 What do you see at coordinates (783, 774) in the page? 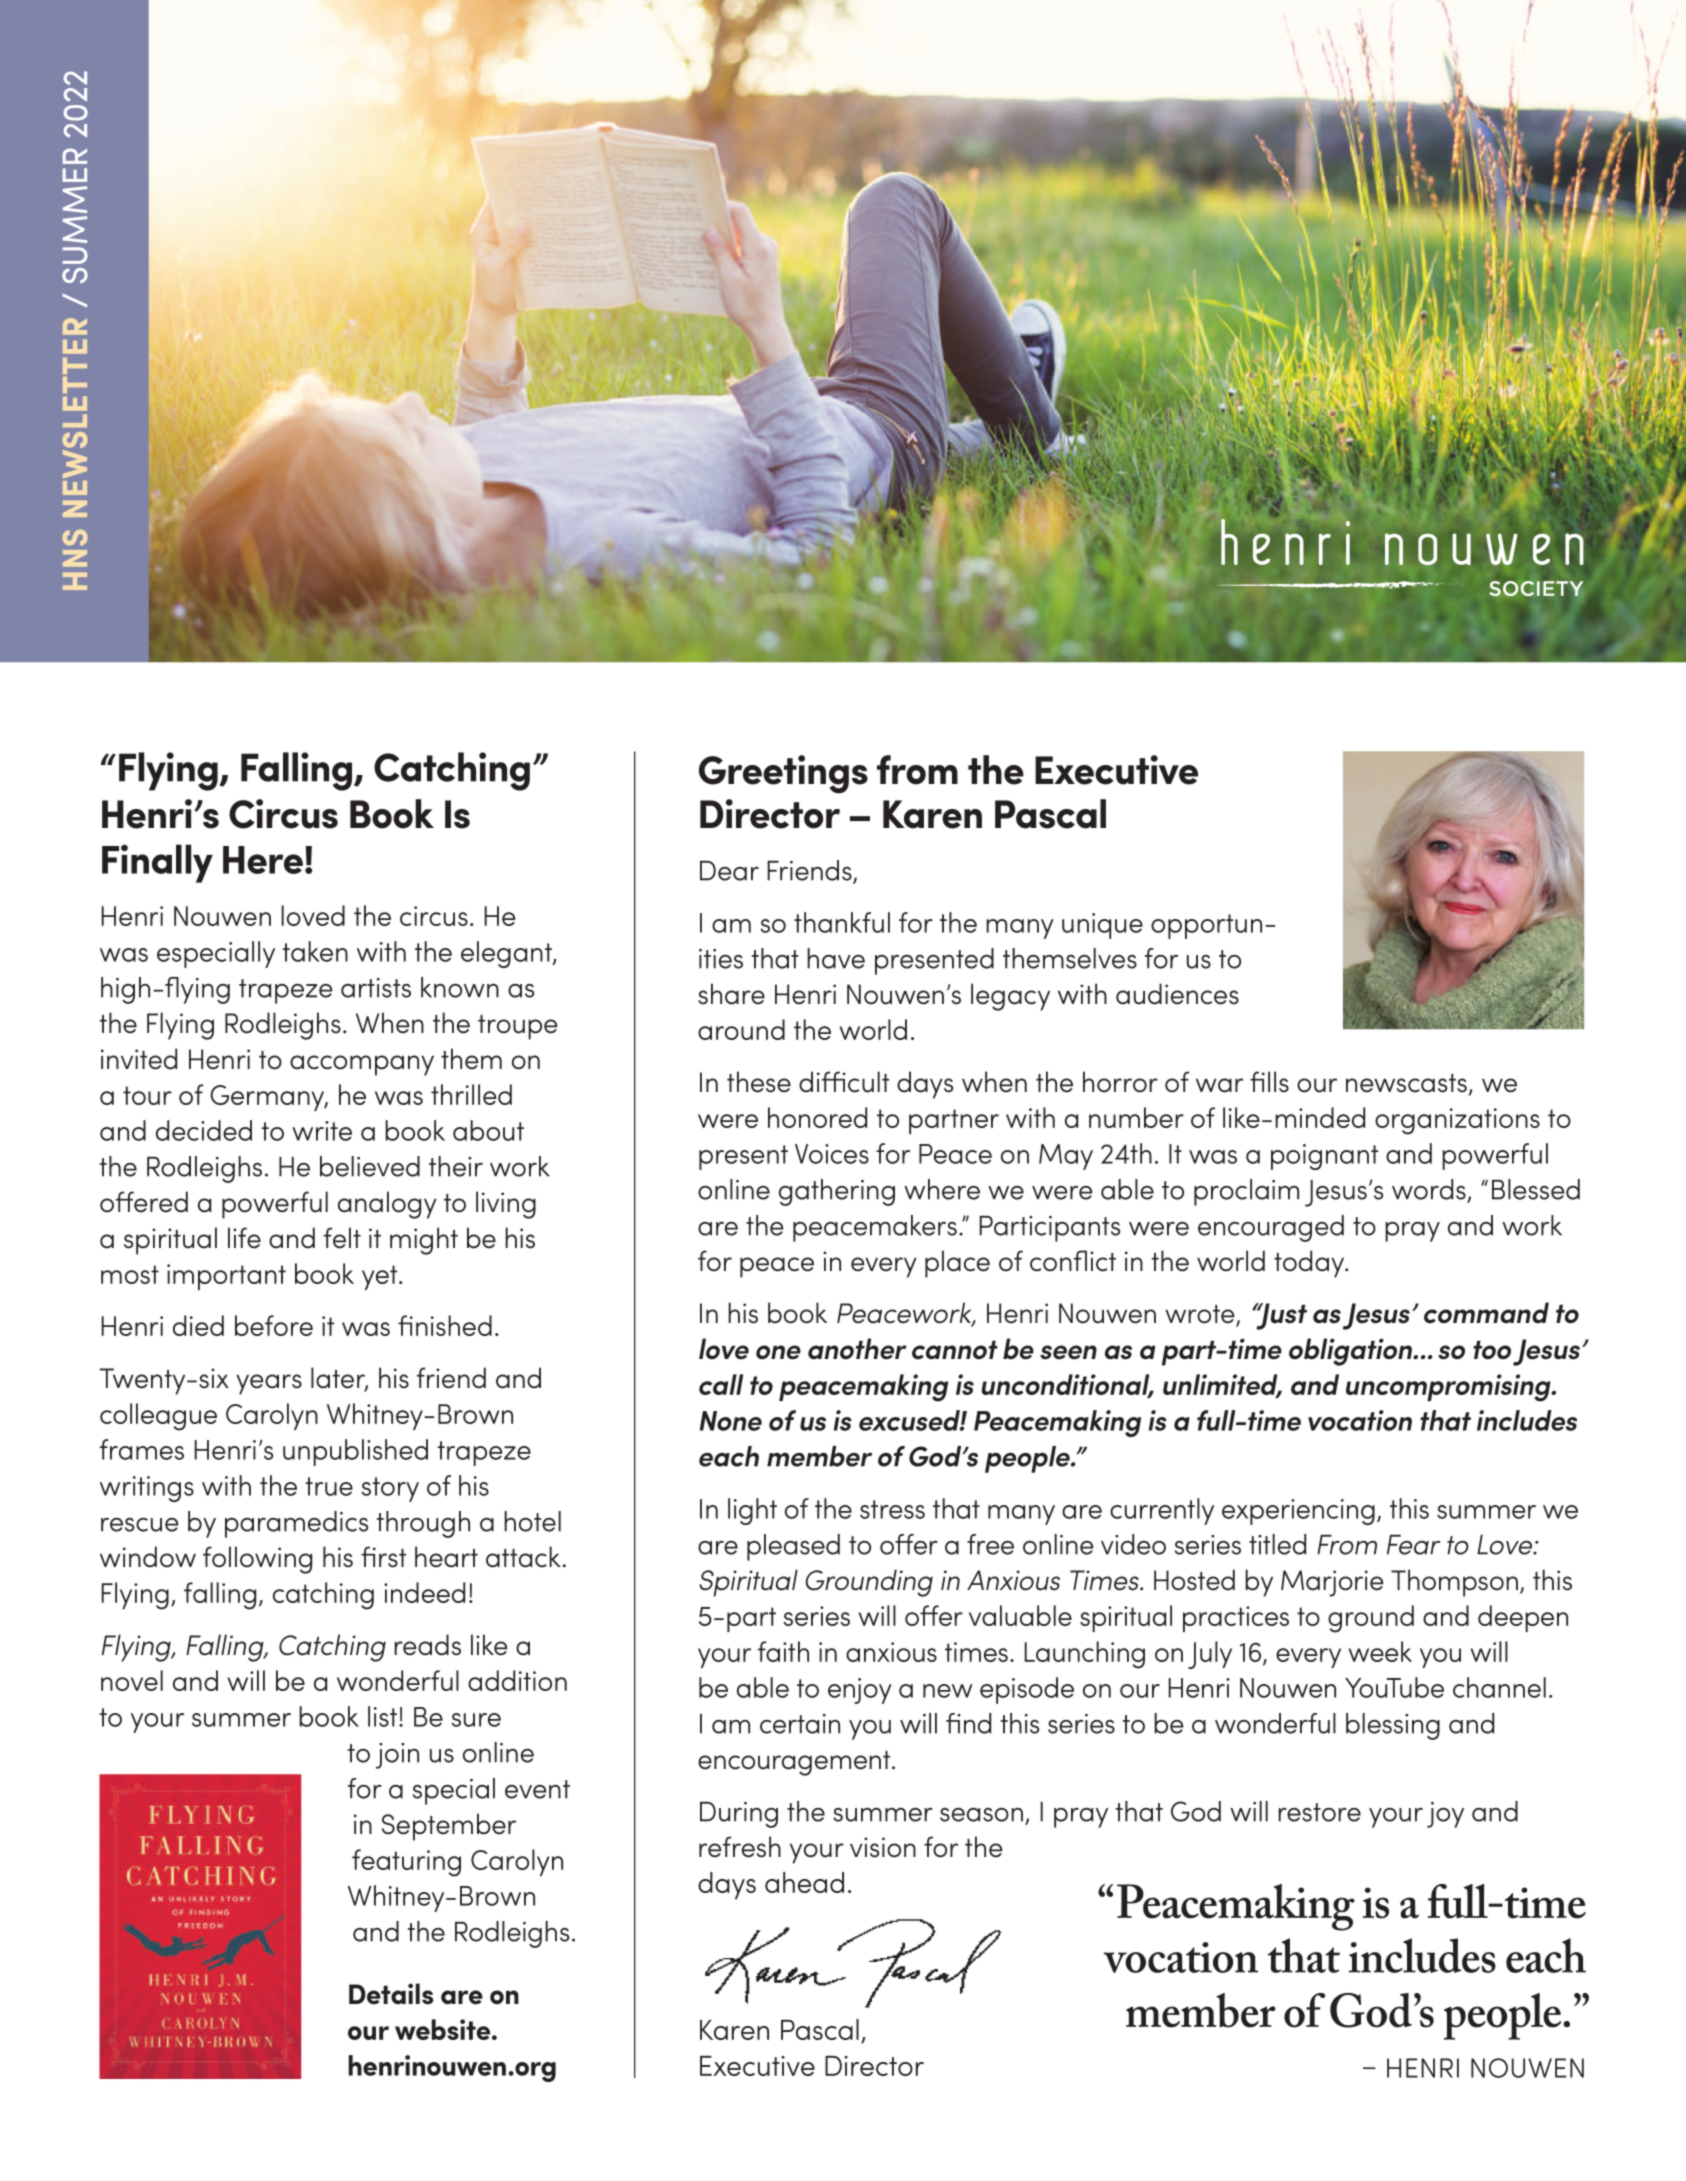
I see `Greetings` at bounding box center [783, 774].
